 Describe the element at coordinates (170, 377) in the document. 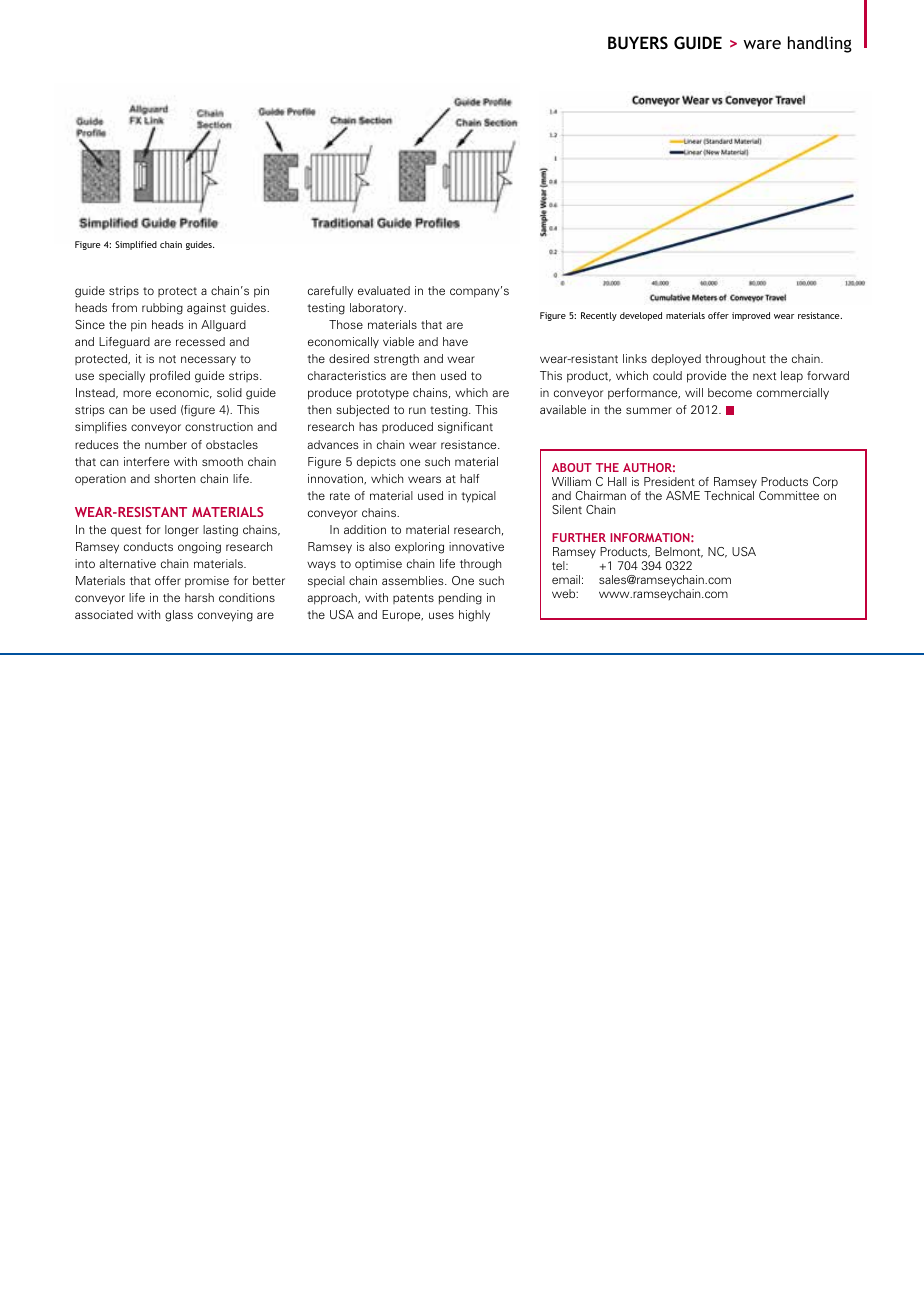

I see `profiled` at that location.
